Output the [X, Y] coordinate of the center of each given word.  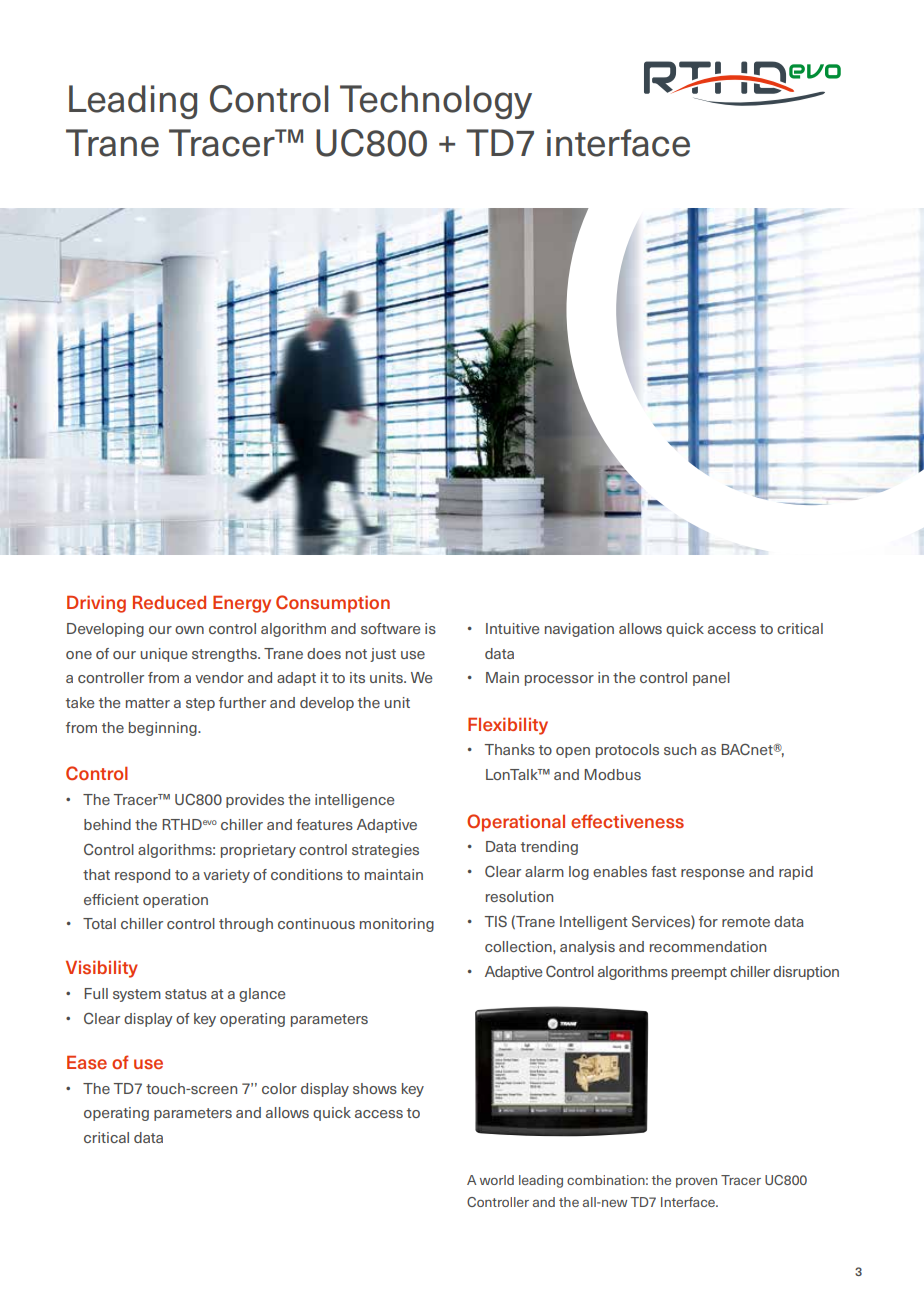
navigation [579, 630]
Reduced [169, 602]
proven [696, 1183]
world [497, 1180]
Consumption [333, 604]
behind [107, 824]
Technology [436, 102]
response [713, 874]
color [279, 1088]
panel [711, 679]
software [391, 628]
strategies [385, 851]
